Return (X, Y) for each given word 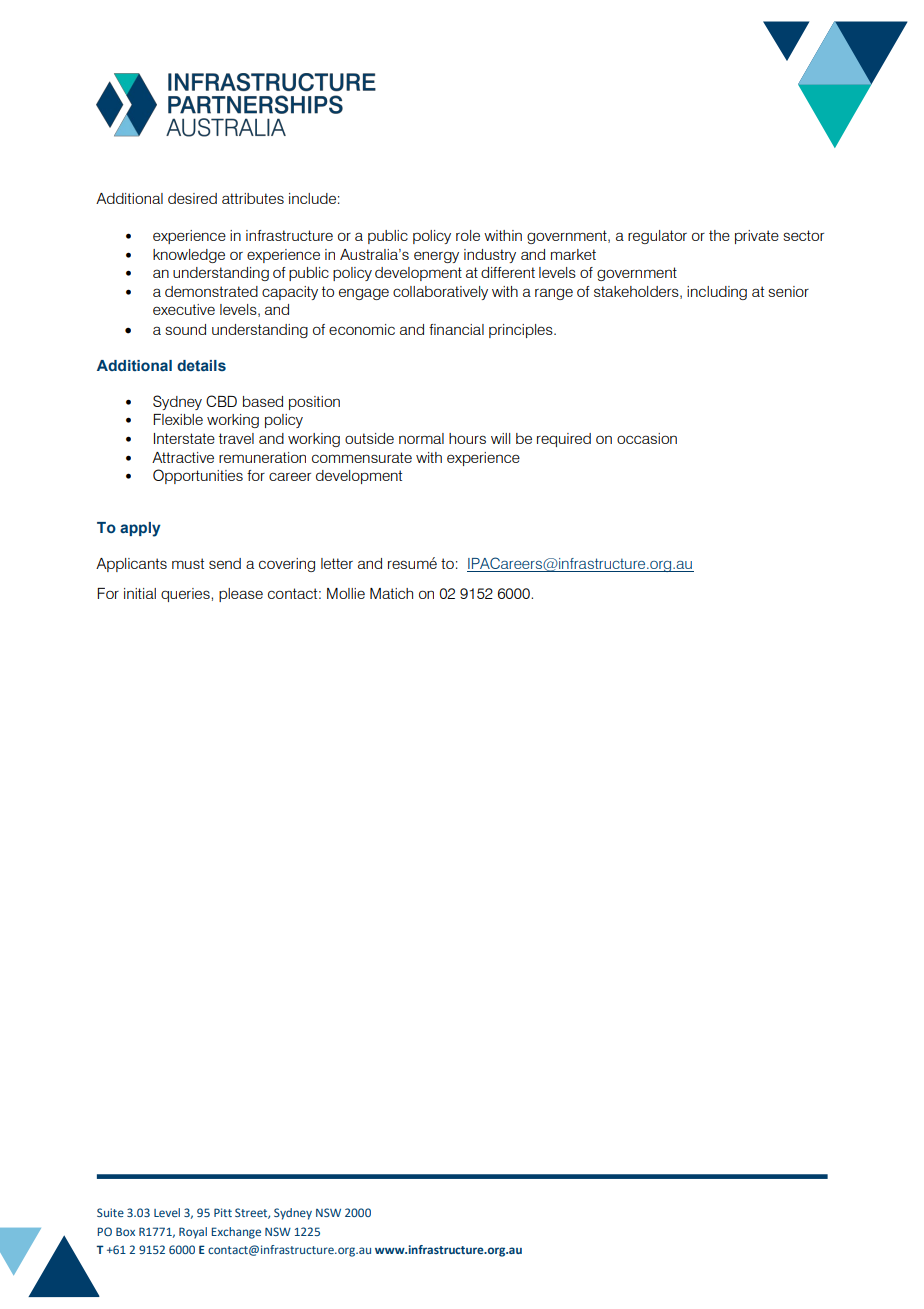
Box (125, 1231)
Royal (193, 1233)
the (719, 235)
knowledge (189, 256)
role (468, 235)
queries (186, 595)
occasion (647, 438)
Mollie (346, 593)
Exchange (236, 1233)
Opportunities (198, 476)
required (564, 440)
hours (467, 438)
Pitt (223, 1212)
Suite (110, 1212)
